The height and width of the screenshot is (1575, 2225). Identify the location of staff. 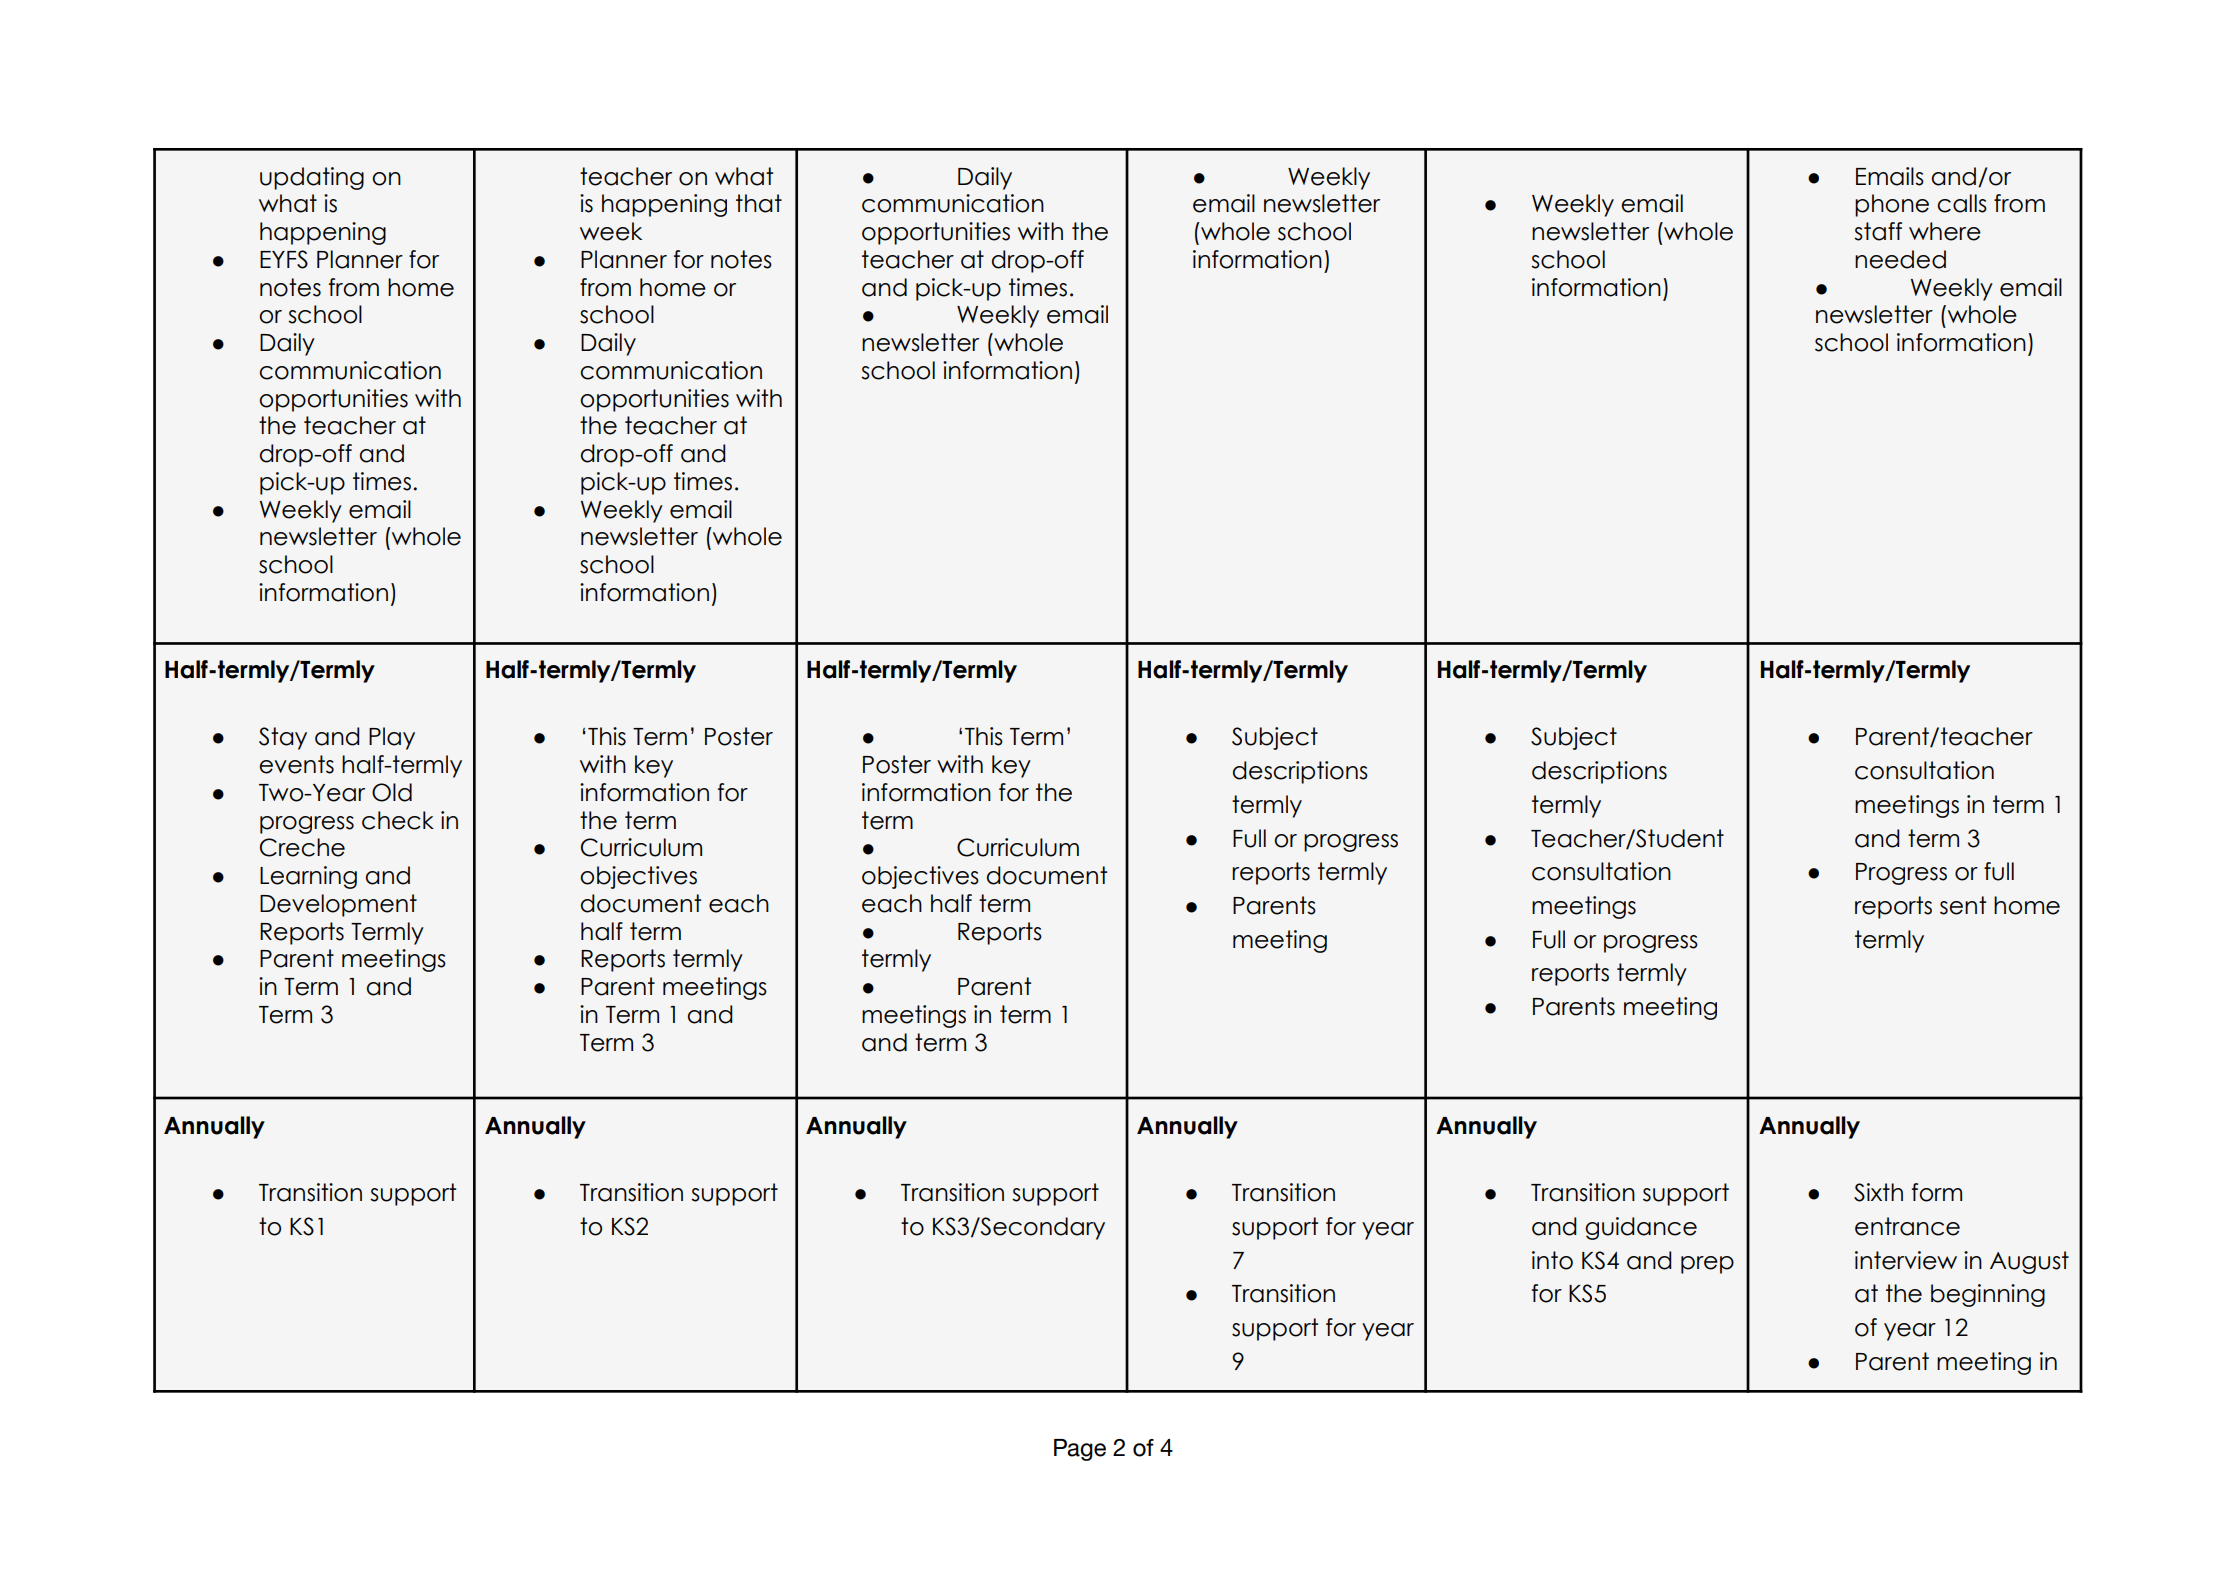
(1878, 231).
